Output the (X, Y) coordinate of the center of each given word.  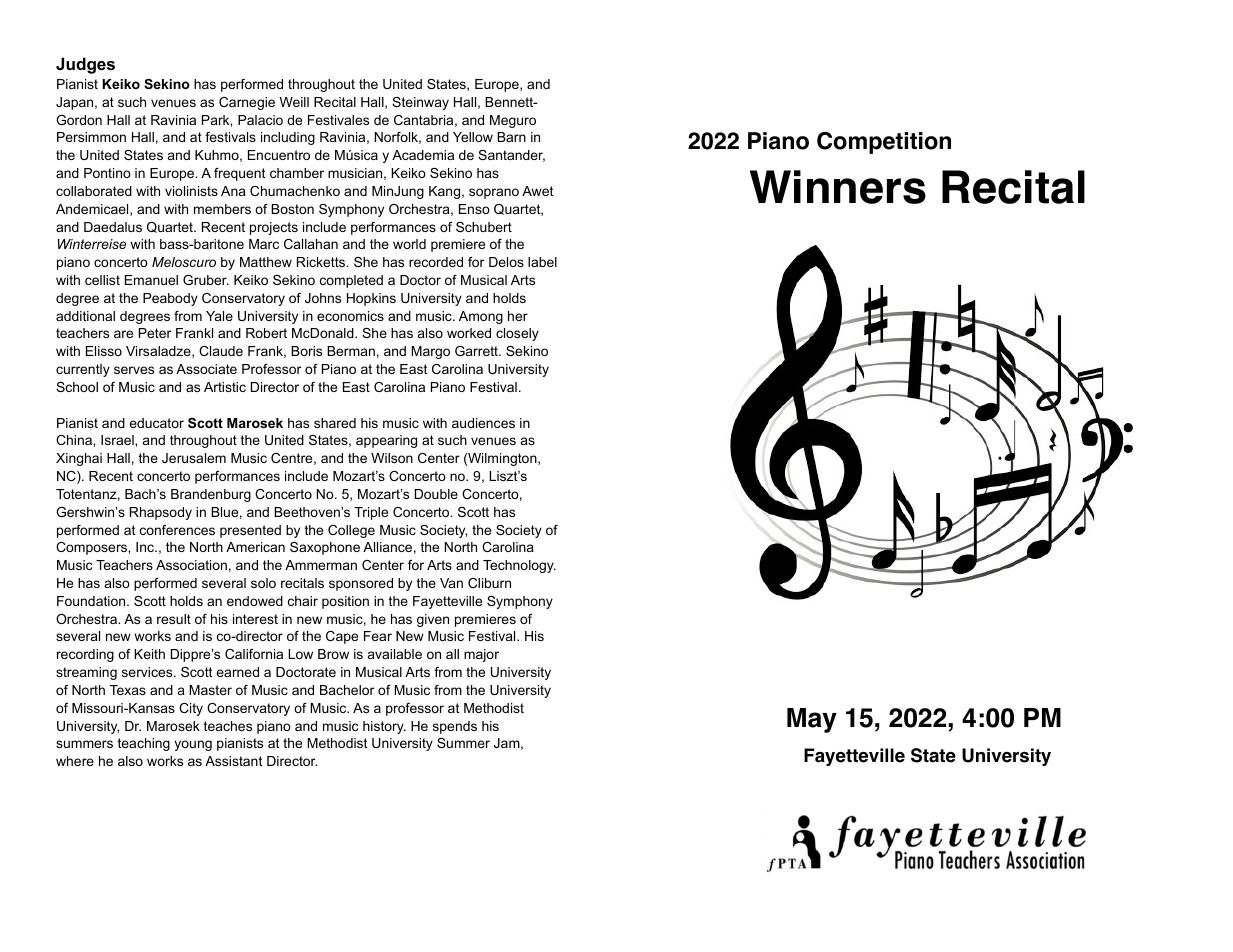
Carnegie (247, 103)
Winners (838, 187)
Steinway (420, 103)
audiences (483, 423)
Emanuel (151, 280)
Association (191, 565)
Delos (506, 262)
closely (517, 334)
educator (156, 423)
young (193, 745)
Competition (884, 143)
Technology (519, 566)
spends (455, 727)
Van (451, 583)
